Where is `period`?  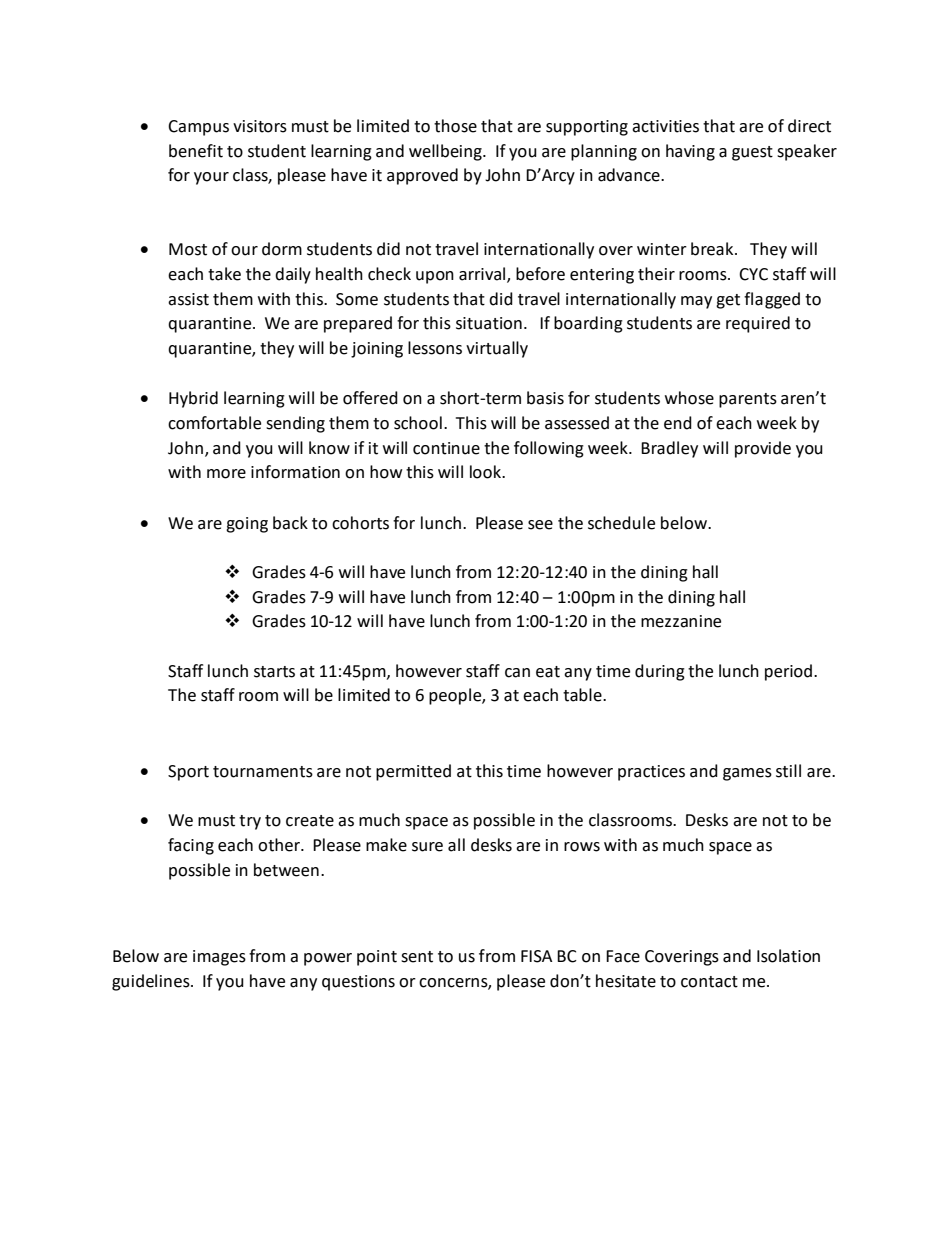 period is located at coordinates (788, 672).
